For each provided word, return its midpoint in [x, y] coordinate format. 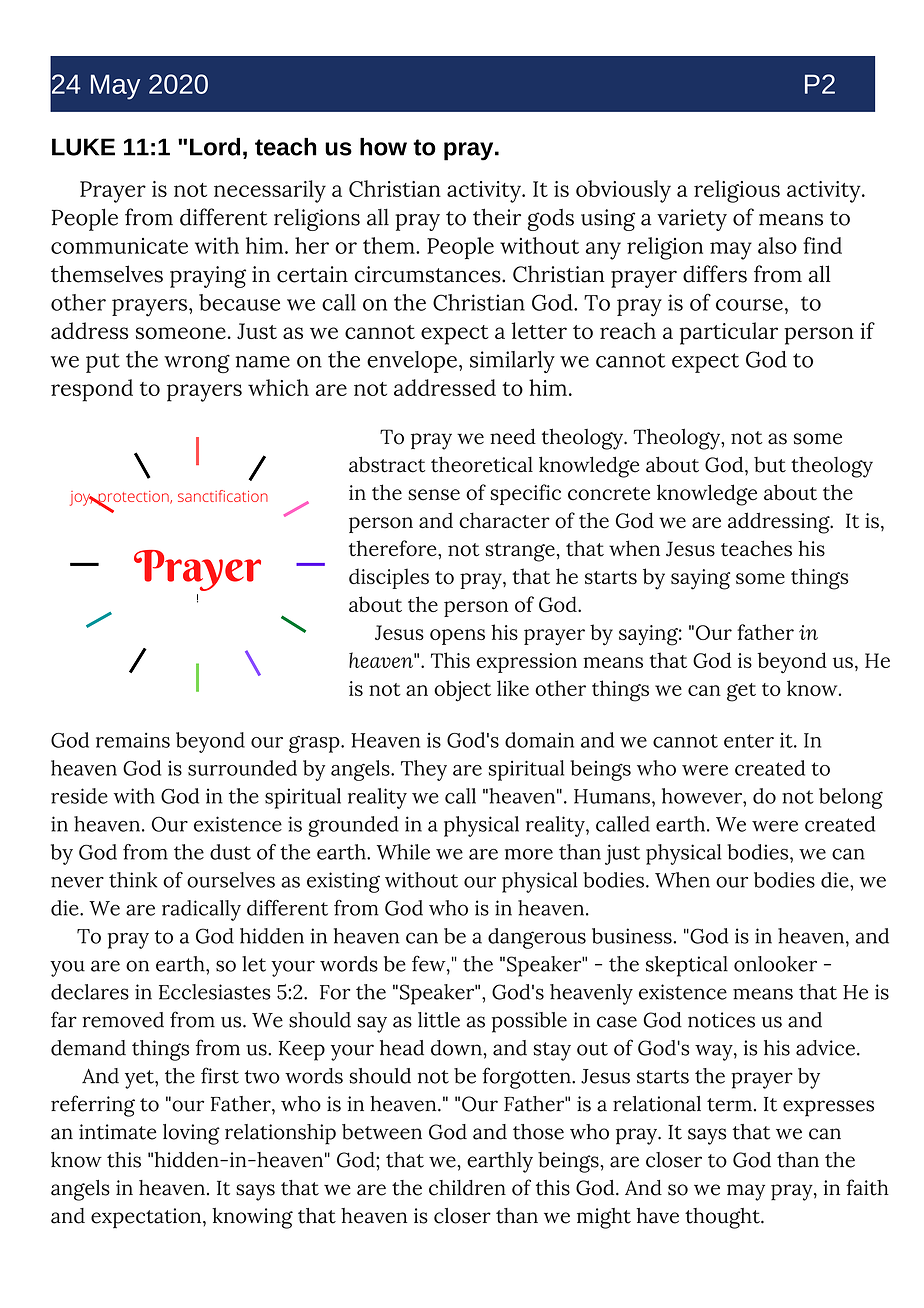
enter [749, 741]
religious [737, 191]
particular [729, 333]
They [424, 770]
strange [520, 552]
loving [191, 1134]
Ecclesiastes [215, 992]
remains [133, 740]
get [741, 692]
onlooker [775, 964]
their [497, 217]
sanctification [223, 496]
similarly [512, 362]
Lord [215, 147]
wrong [197, 364]
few [430, 964]
